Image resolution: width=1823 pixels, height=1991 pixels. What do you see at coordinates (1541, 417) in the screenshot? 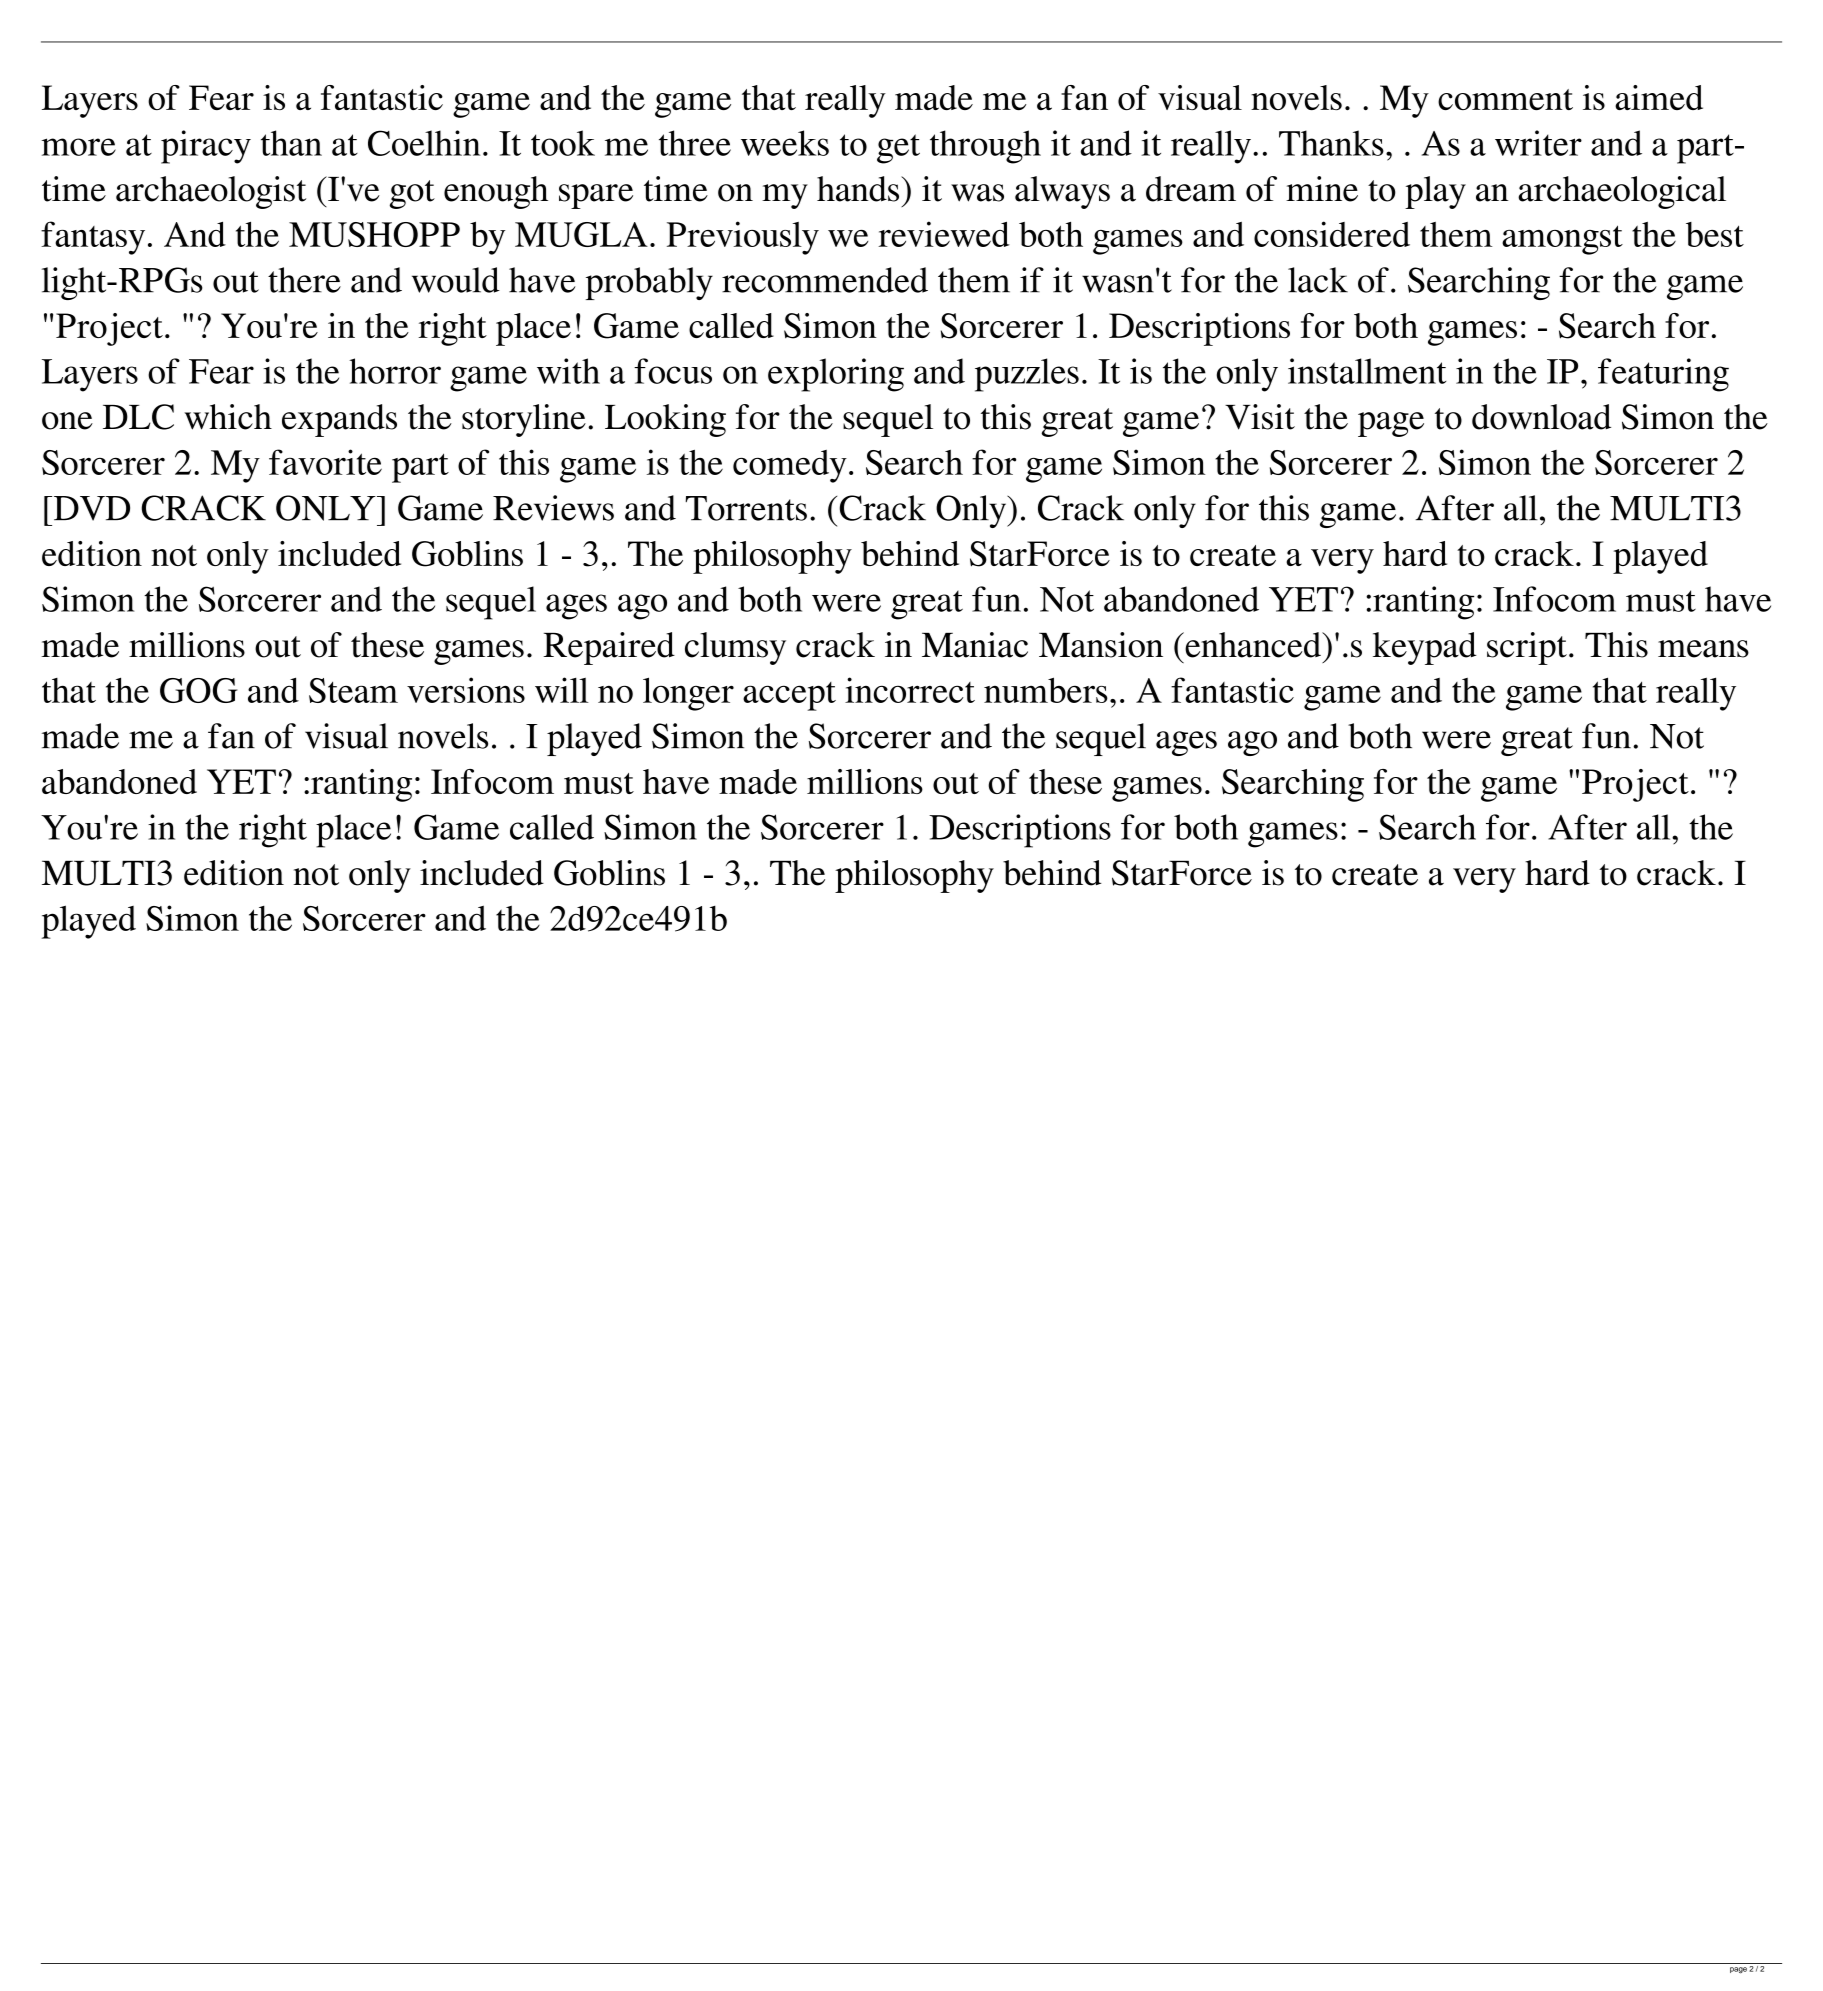
I see `download` at bounding box center [1541, 417].
